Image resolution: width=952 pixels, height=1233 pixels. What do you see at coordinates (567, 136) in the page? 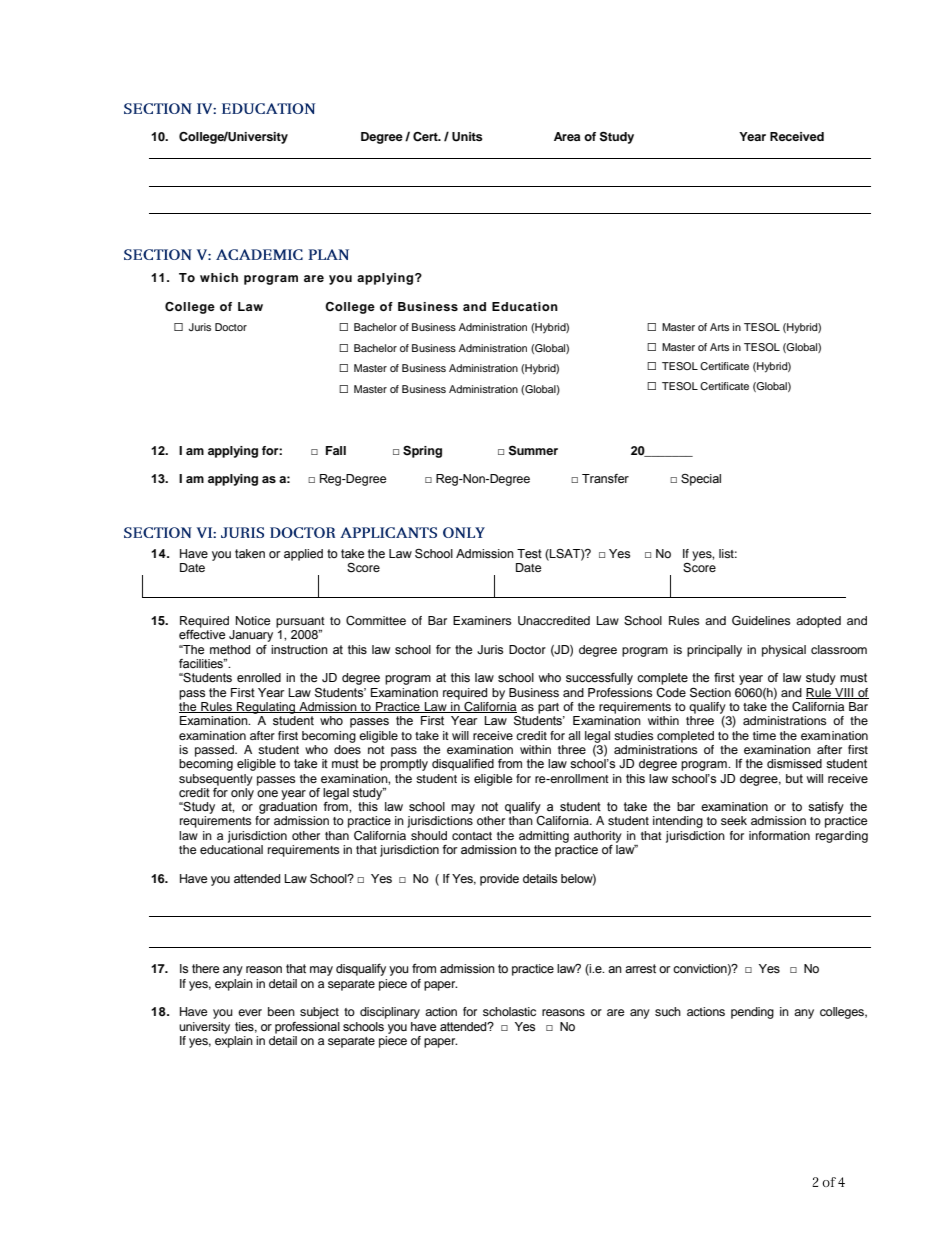
I see `Area` at bounding box center [567, 136].
